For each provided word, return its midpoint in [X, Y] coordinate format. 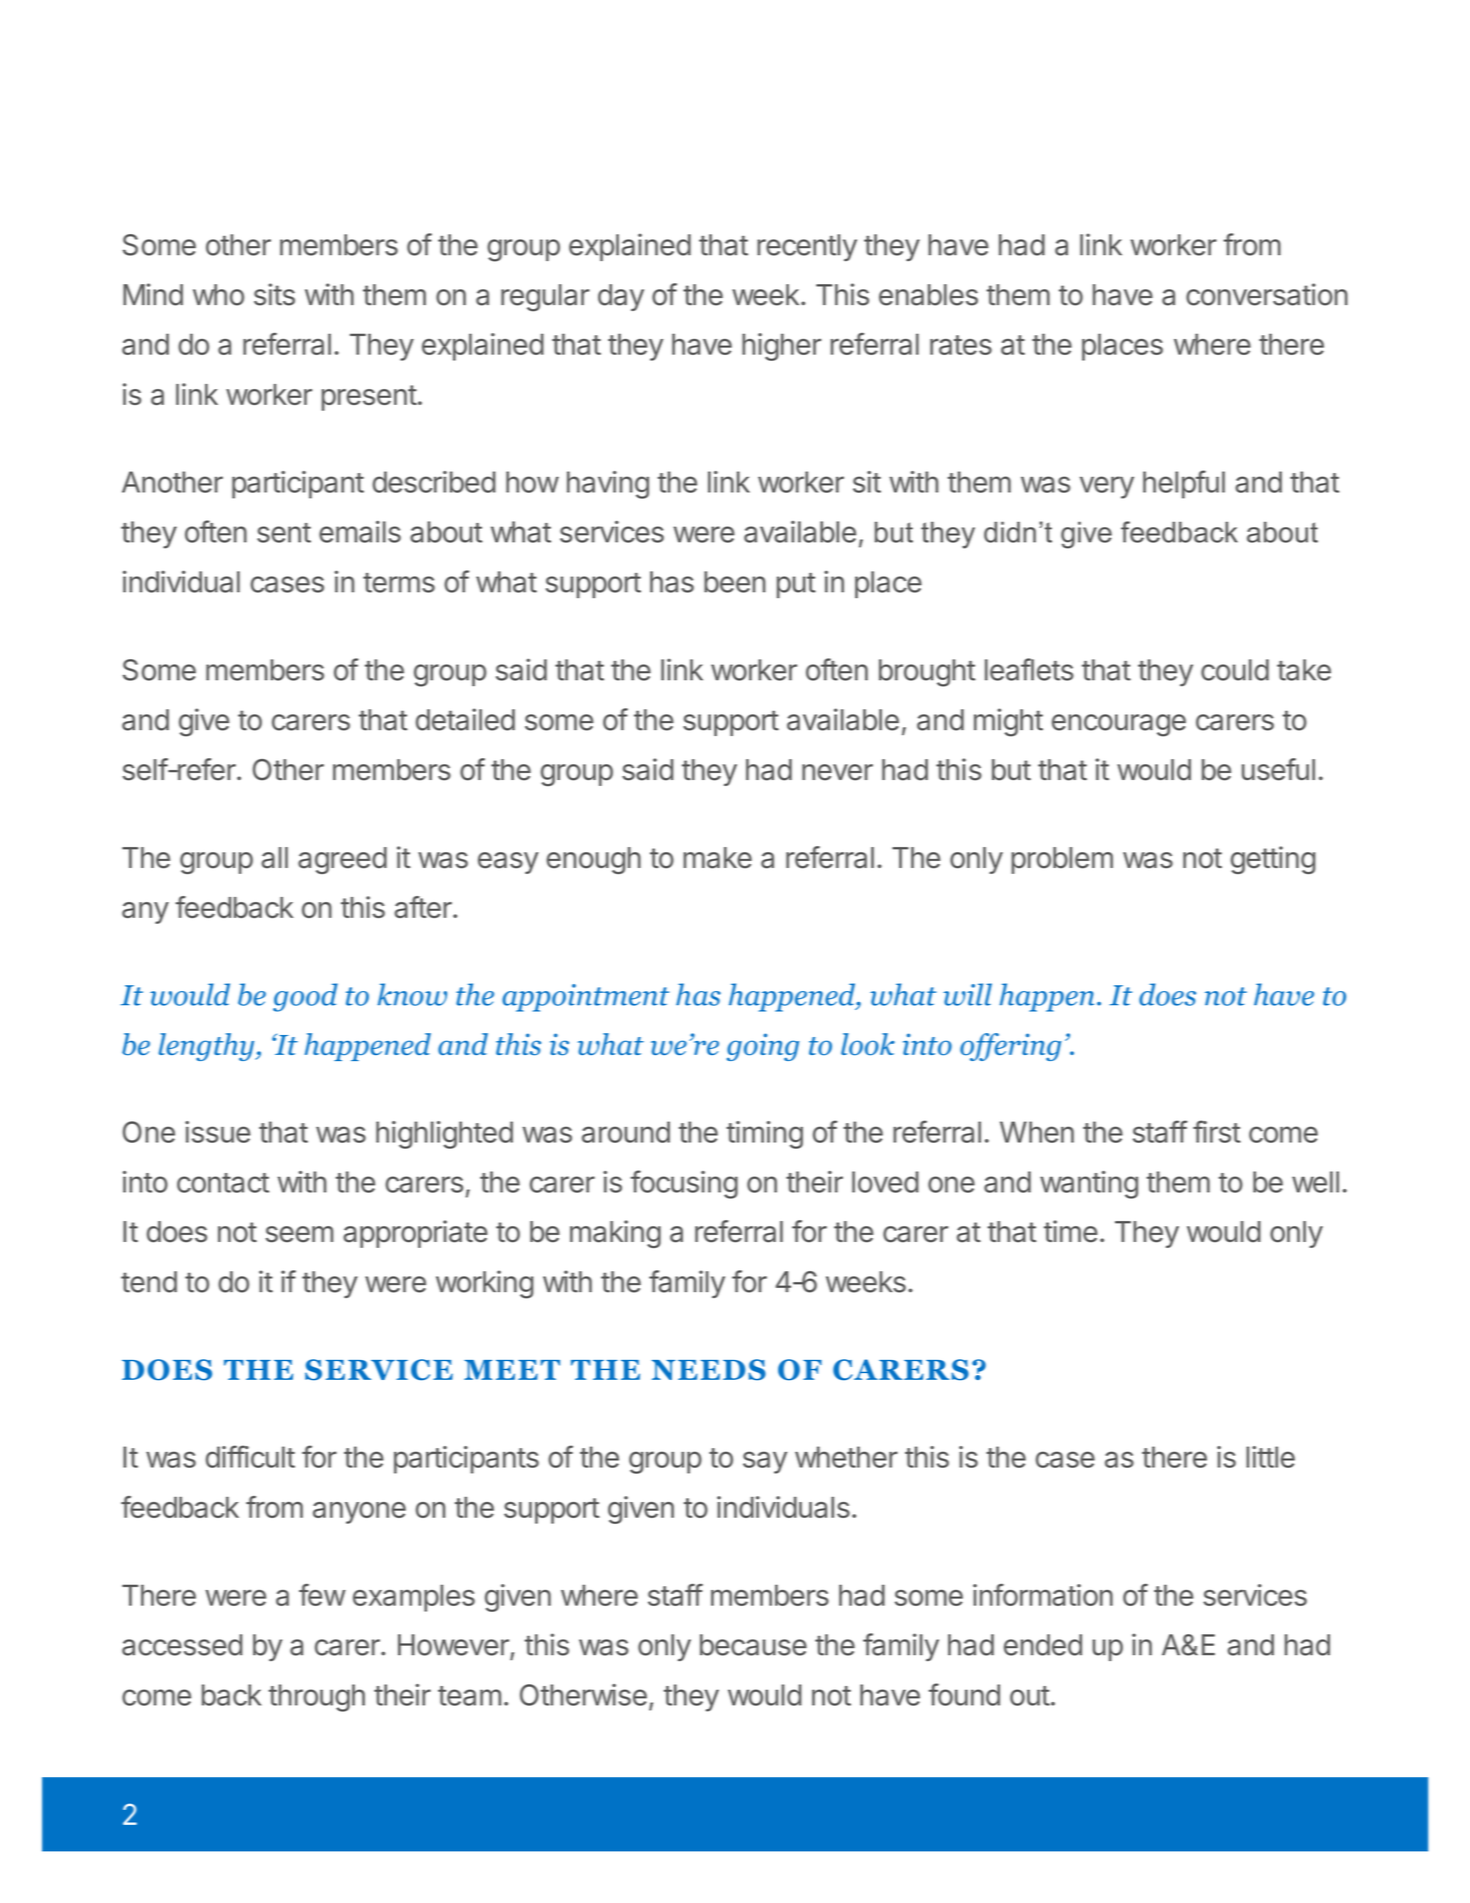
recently [807, 247]
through [316, 1698]
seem [299, 1234]
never [837, 772]
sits [274, 294]
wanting [1089, 1185]
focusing [684, 1184]
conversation [1267, 294]
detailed [465, 719]
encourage [1119, 725]
